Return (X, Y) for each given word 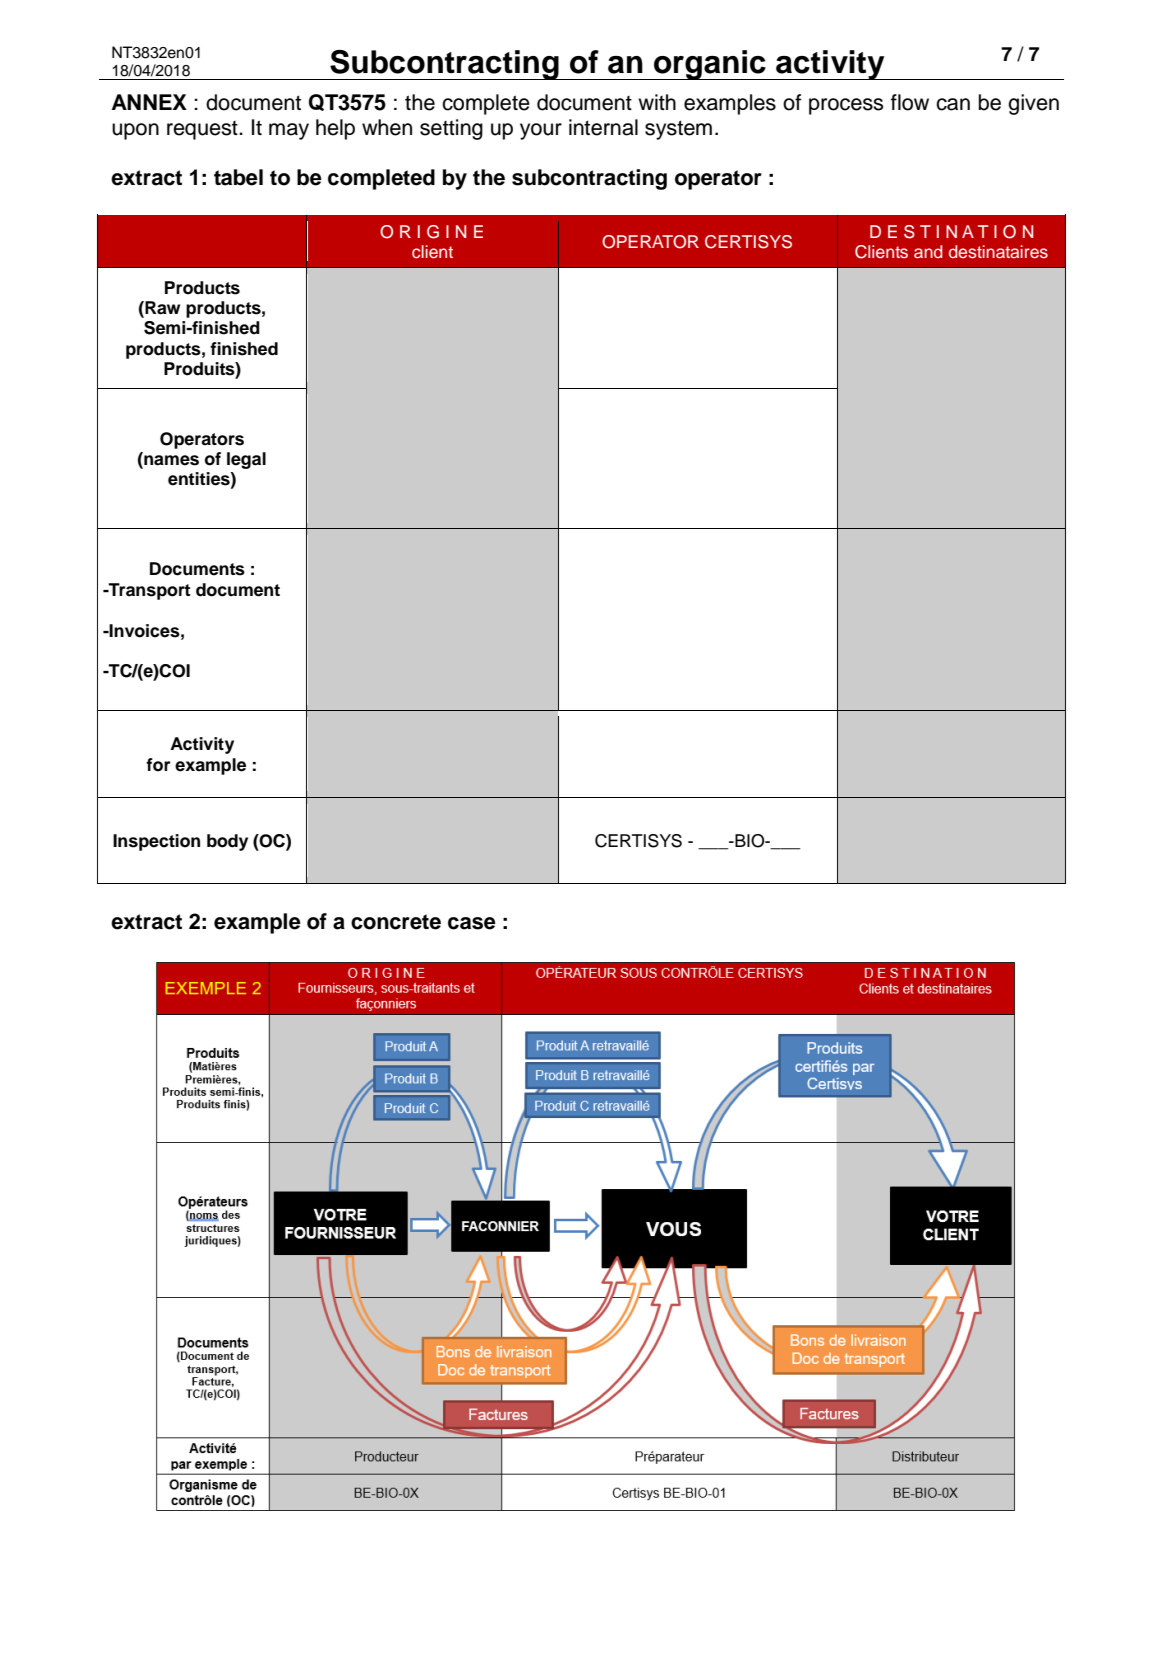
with (657, 102)
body (227, 842)
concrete (396, 922)
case (472, 923)
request (203, 130)
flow (910, 102)
